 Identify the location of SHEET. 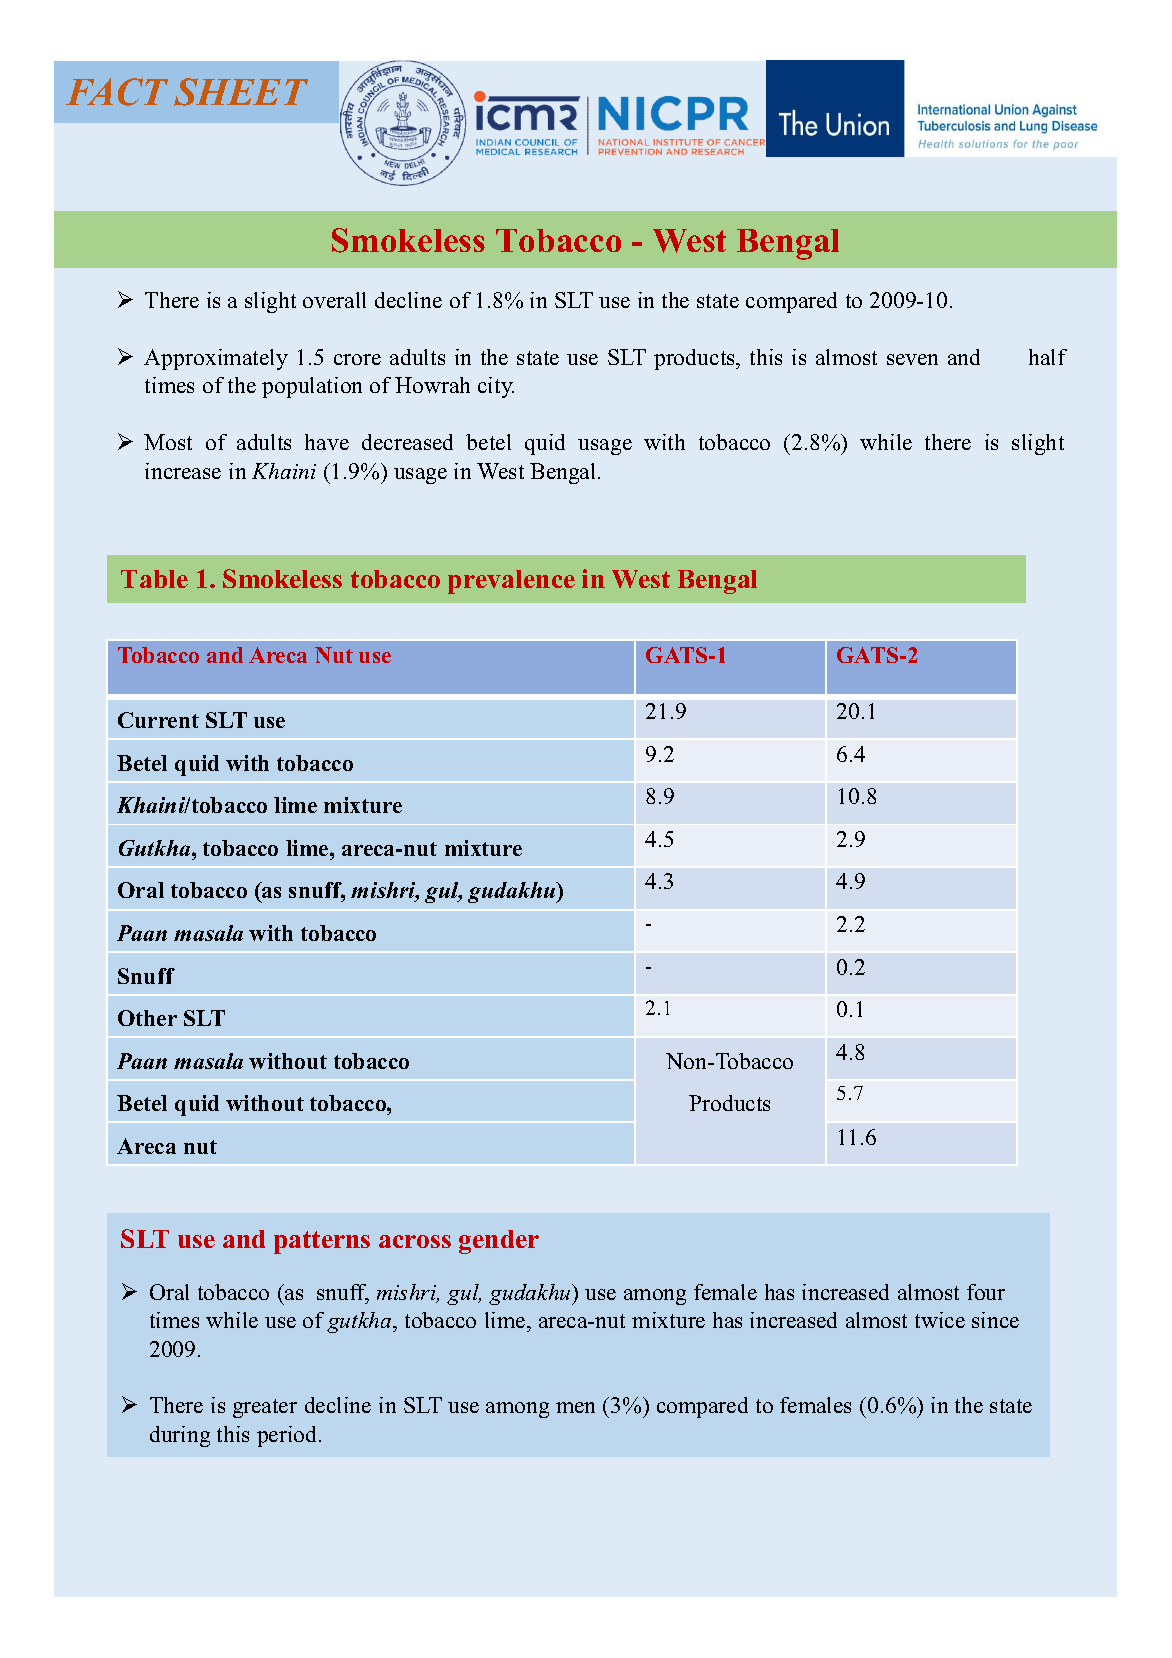
(241, 92).
